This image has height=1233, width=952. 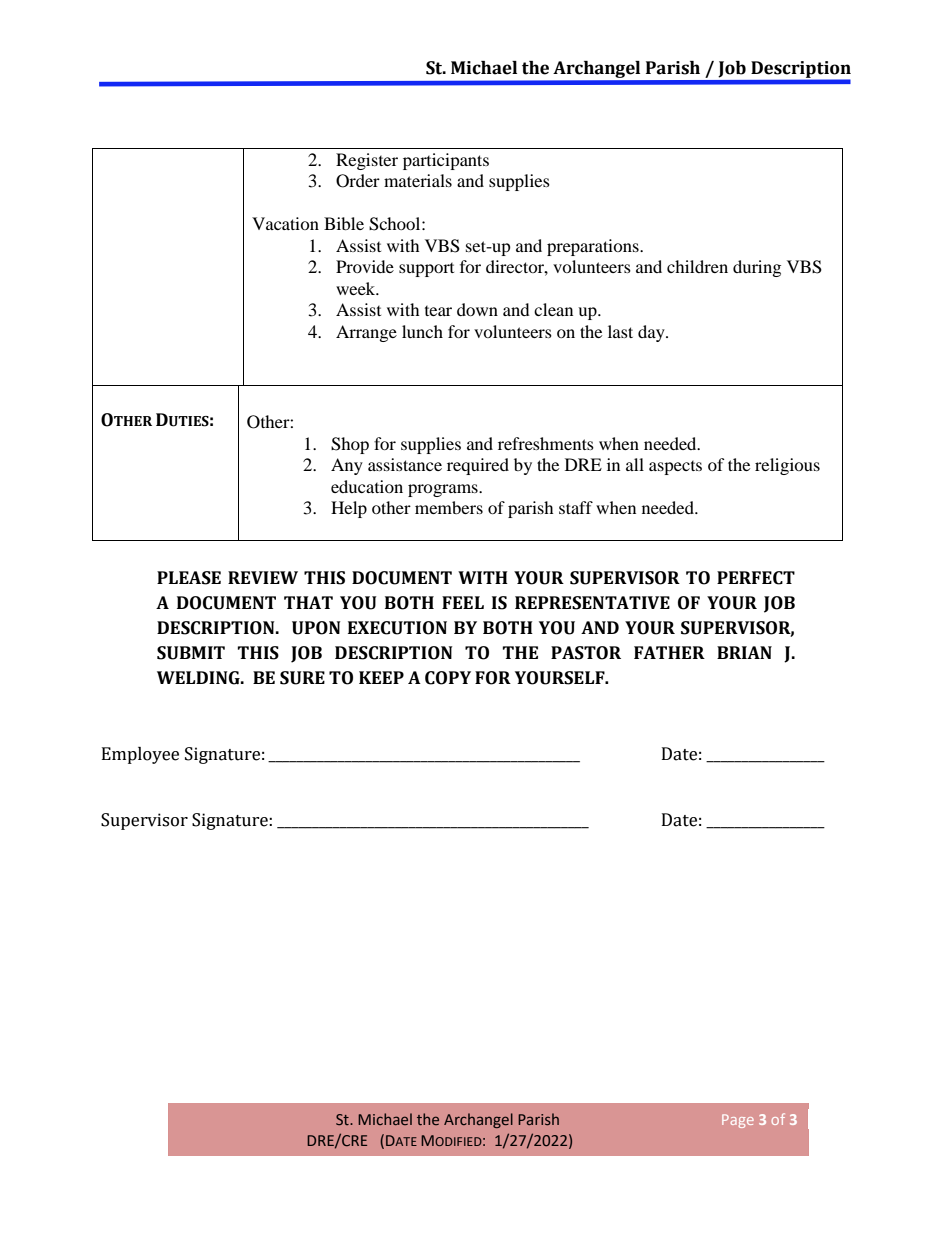 What do you see at coordinates (669, 652) in the image?
I see `FATHER` at bounding box center [669, 652].
